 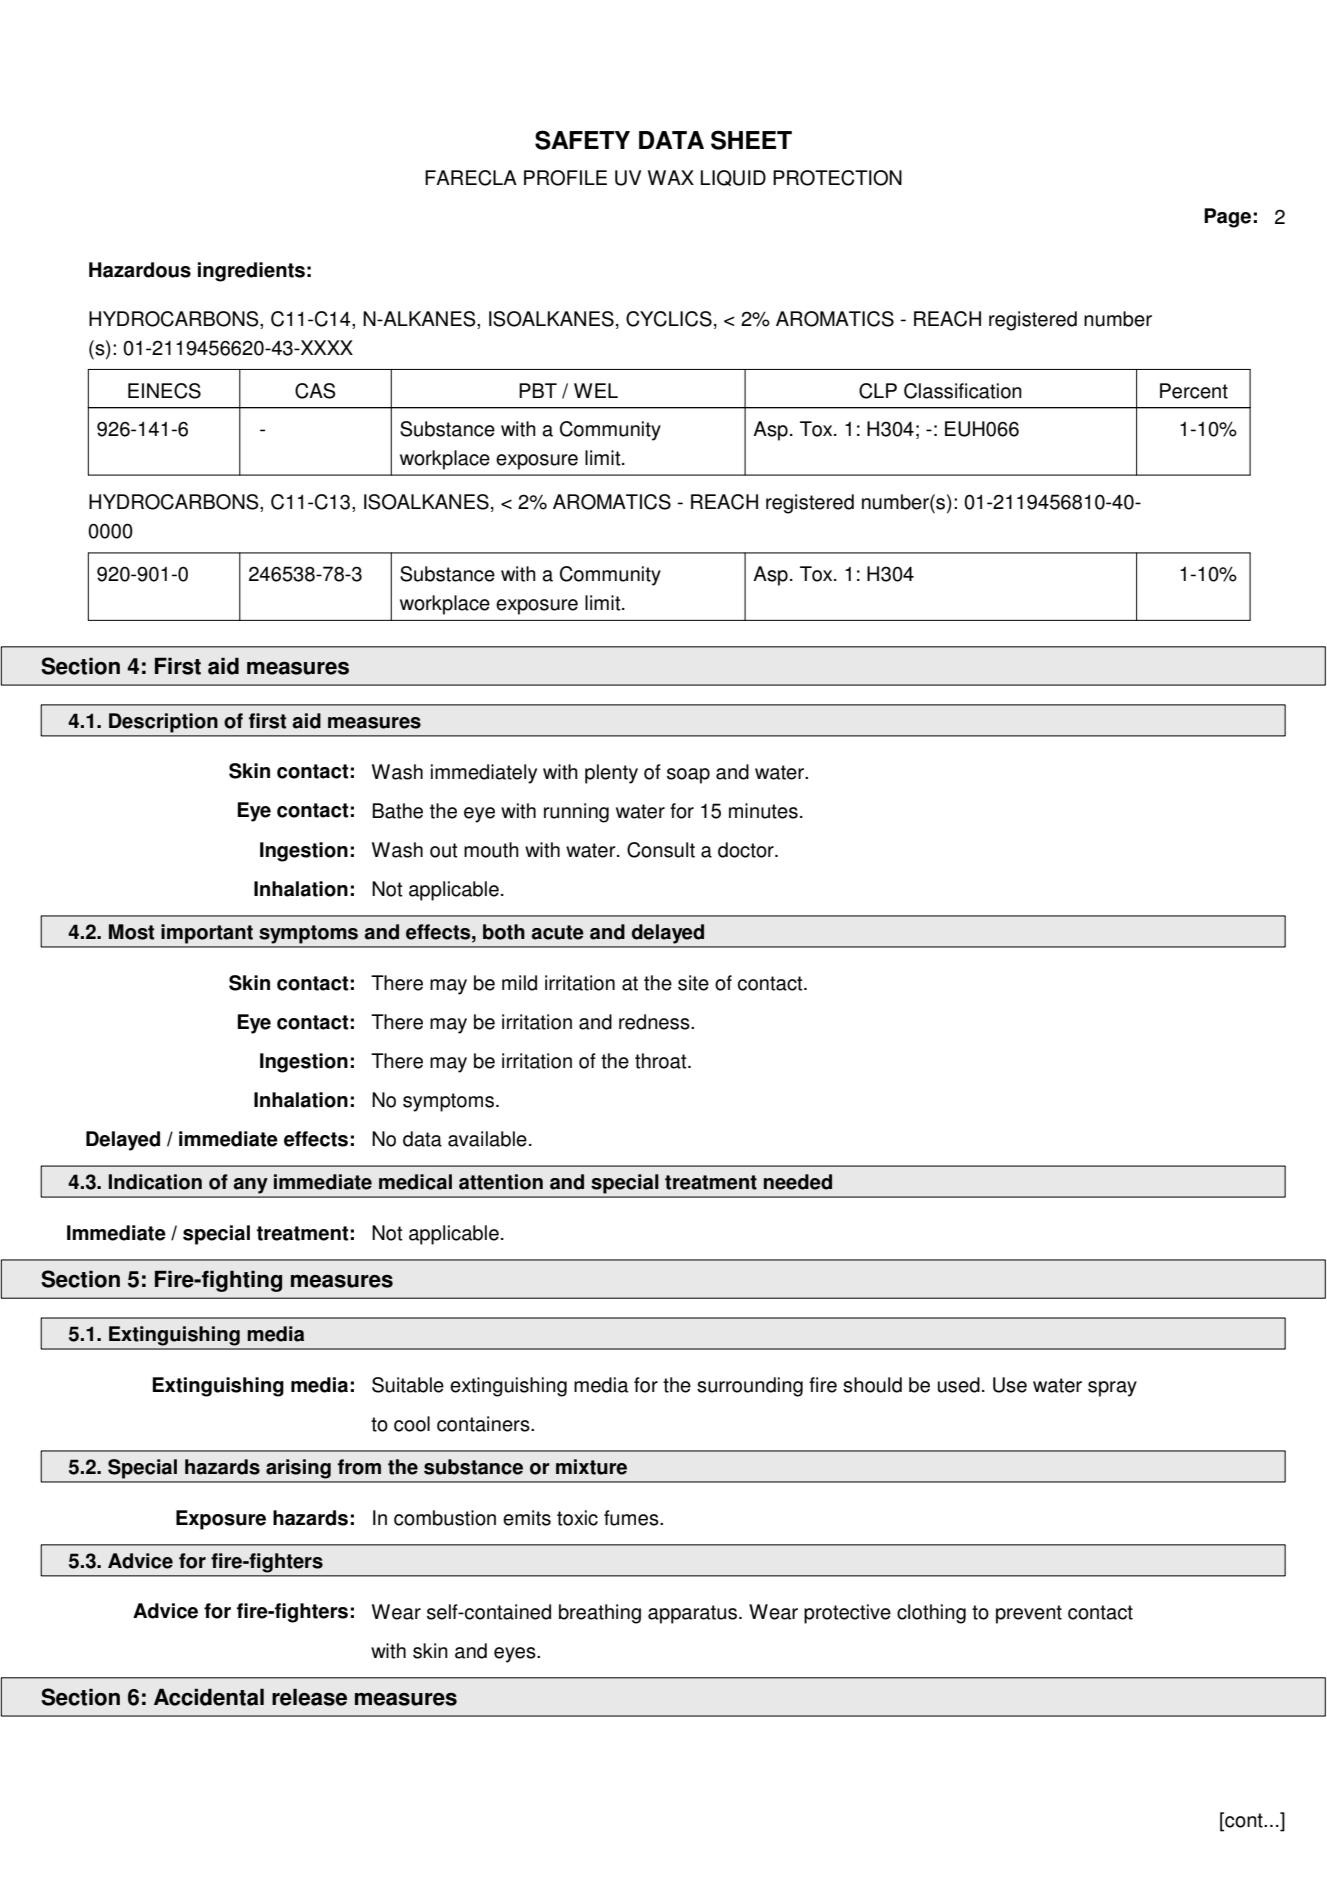 I want to click on site, so click(x=693, y=983).
